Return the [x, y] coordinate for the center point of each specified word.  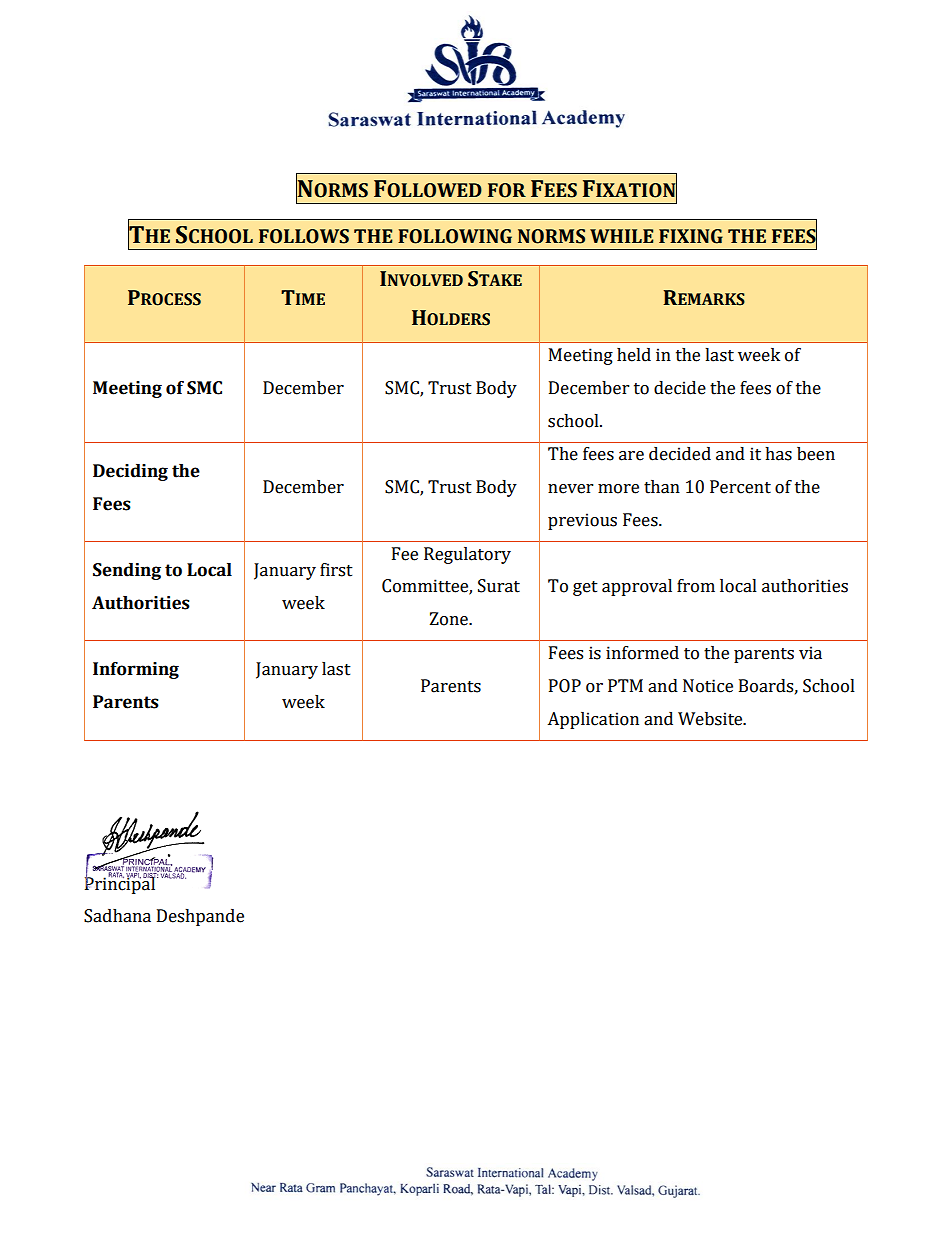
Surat [499, 586]
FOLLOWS [304, 236]
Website [711, 719]
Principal [121, 884]
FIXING [691, 236]
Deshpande [200, 917]
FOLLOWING [455, 236]
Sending [127, 571]
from [696, 586]
